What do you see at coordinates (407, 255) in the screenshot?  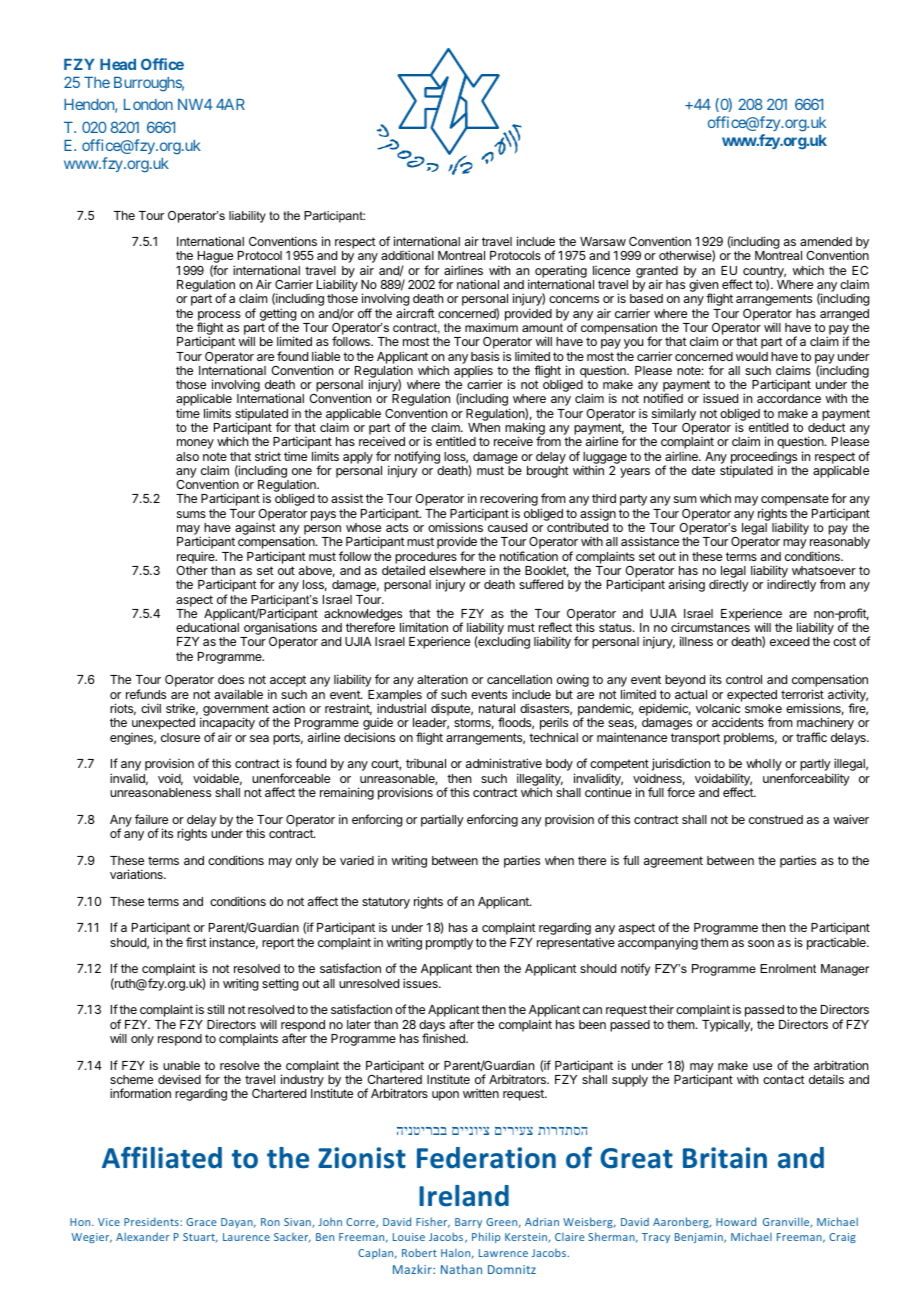 I see `additional` at bounding box center [407, 255].
